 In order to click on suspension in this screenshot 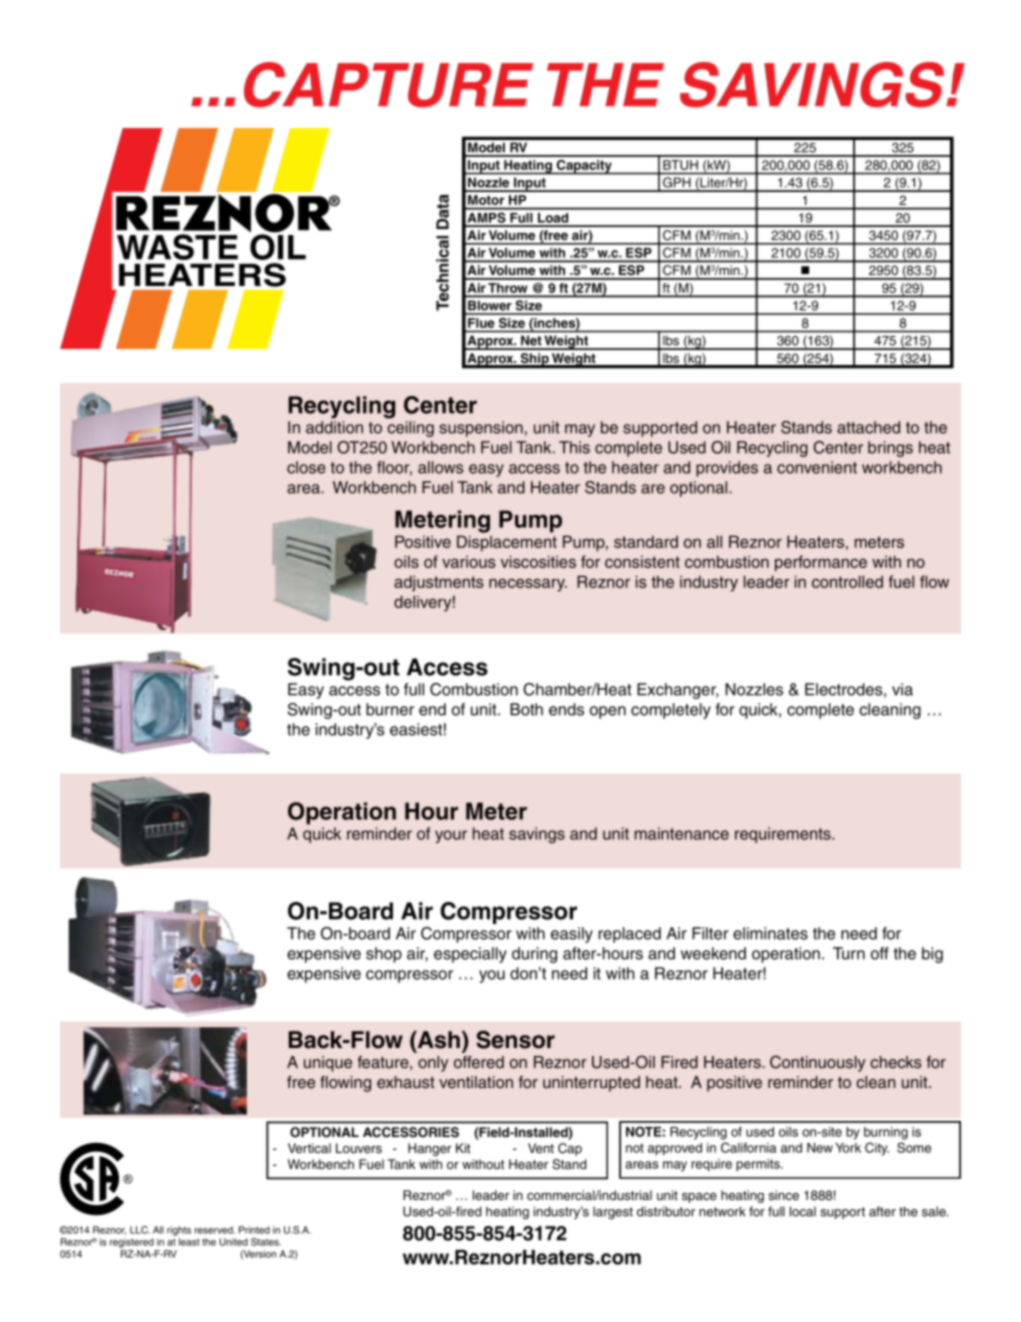, I will do `click(481, 429)`.
